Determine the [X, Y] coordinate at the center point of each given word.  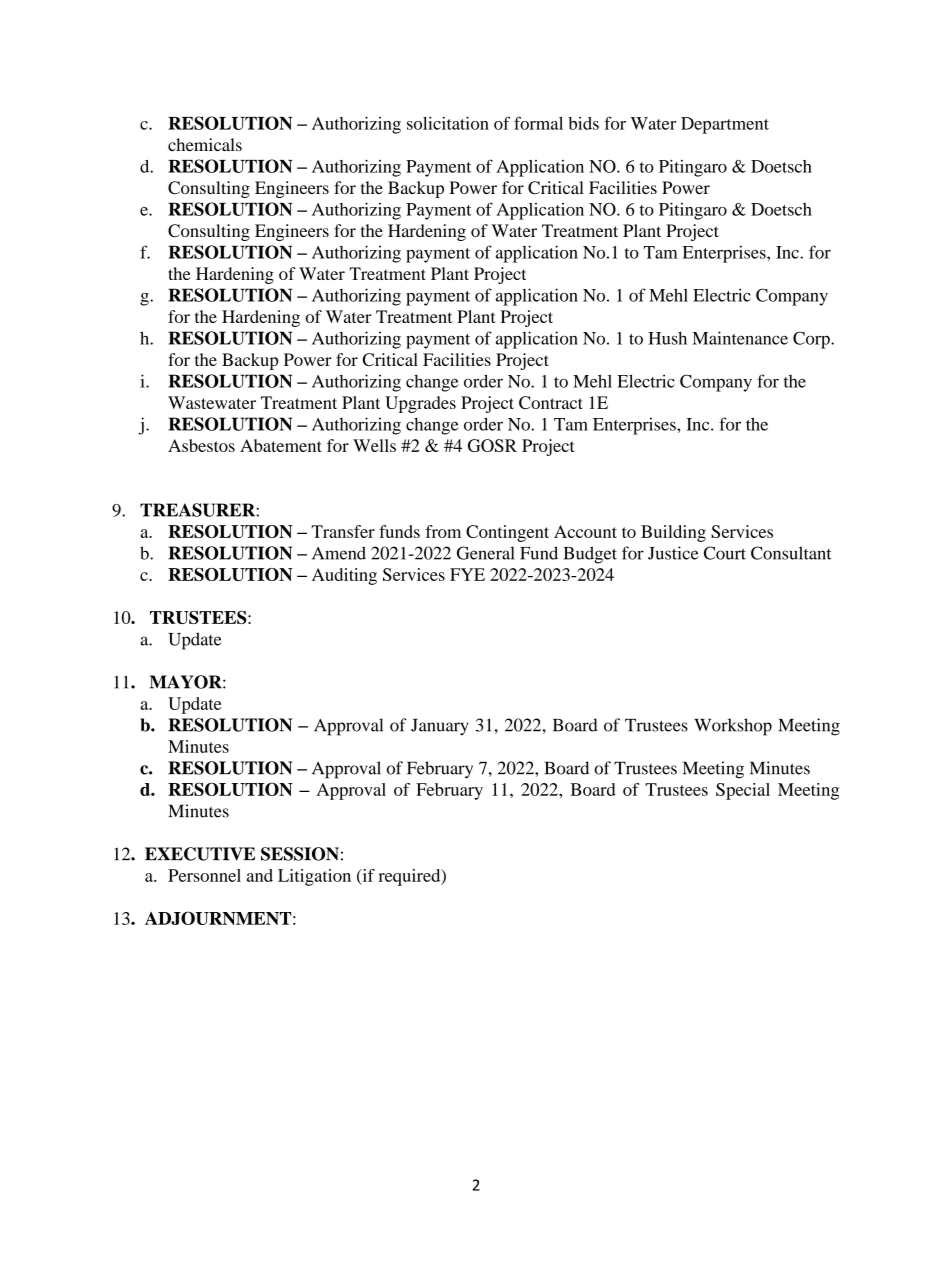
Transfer [343, 531]
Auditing [344, 576]
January [440, 727]
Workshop [733, 727]
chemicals [205, 144]
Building [673, 533]
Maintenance [740, 338]
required [411, 877]
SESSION [300, 854]
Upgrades [420, 404]
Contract [551, 402]
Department [725, 125]
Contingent [507, 533]
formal [538, 123]
